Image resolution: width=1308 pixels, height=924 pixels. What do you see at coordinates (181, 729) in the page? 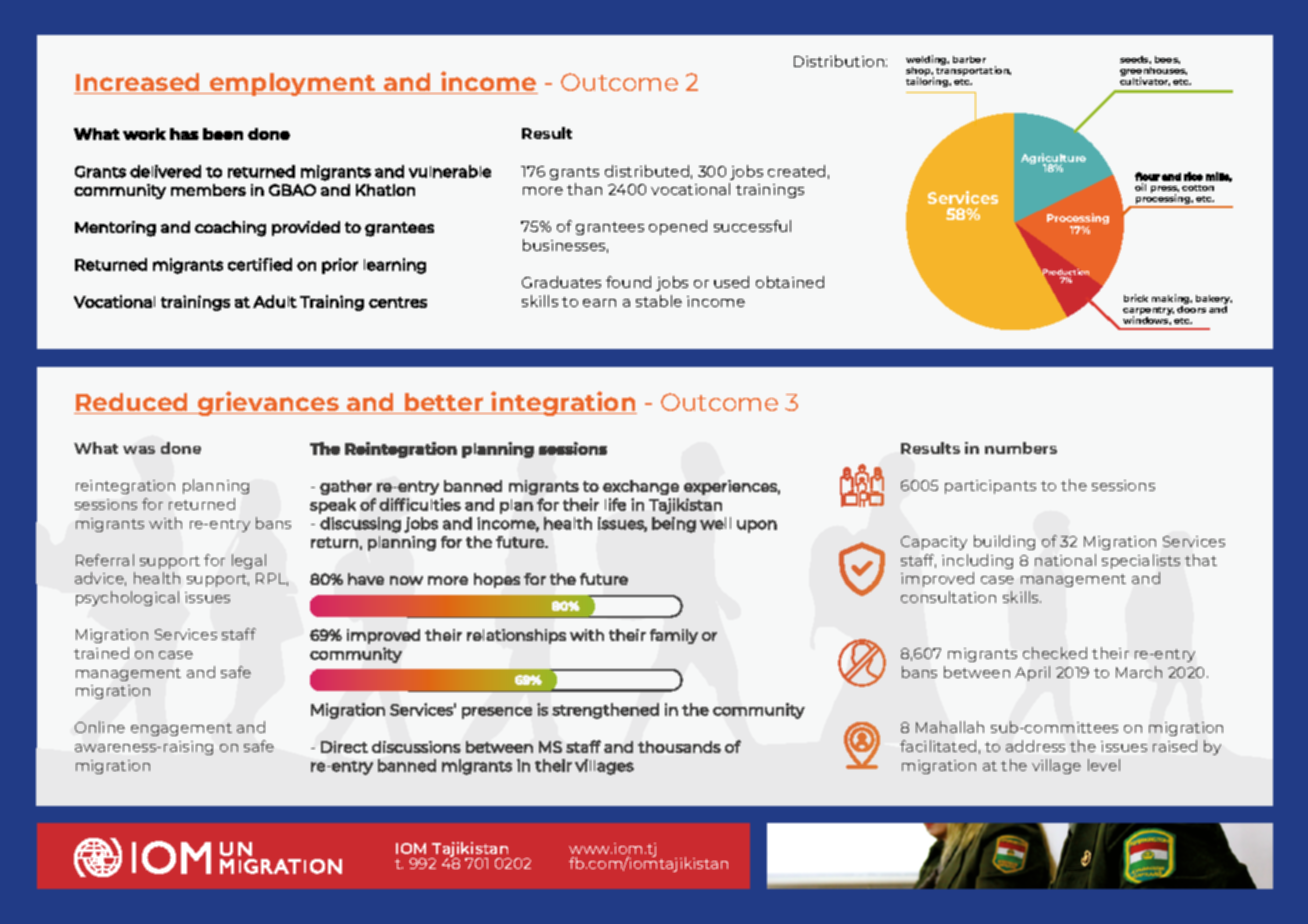
I see `engagement` at bounding box center [181, 729].
